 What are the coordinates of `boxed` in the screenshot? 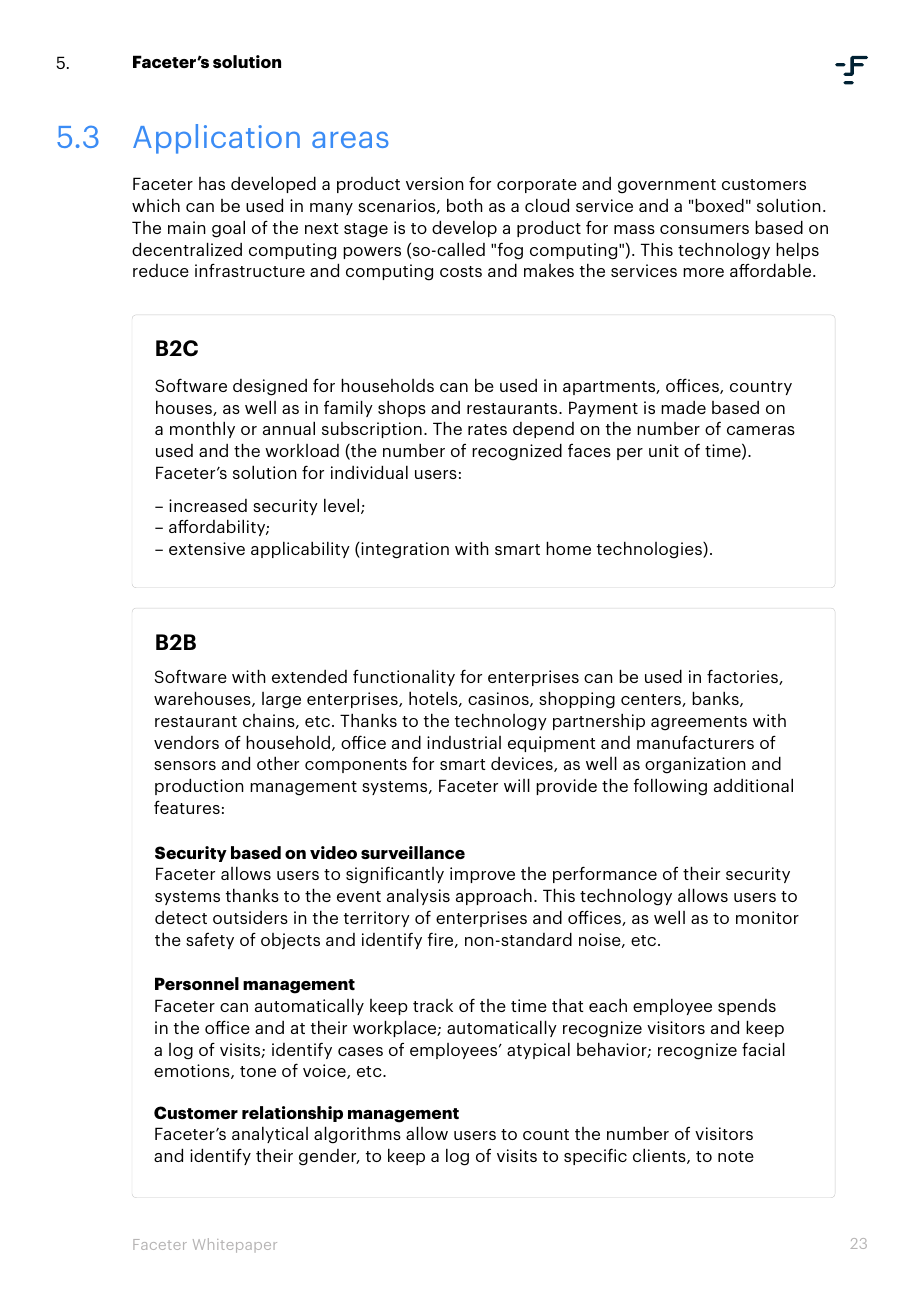 It's located at (719, 205).
